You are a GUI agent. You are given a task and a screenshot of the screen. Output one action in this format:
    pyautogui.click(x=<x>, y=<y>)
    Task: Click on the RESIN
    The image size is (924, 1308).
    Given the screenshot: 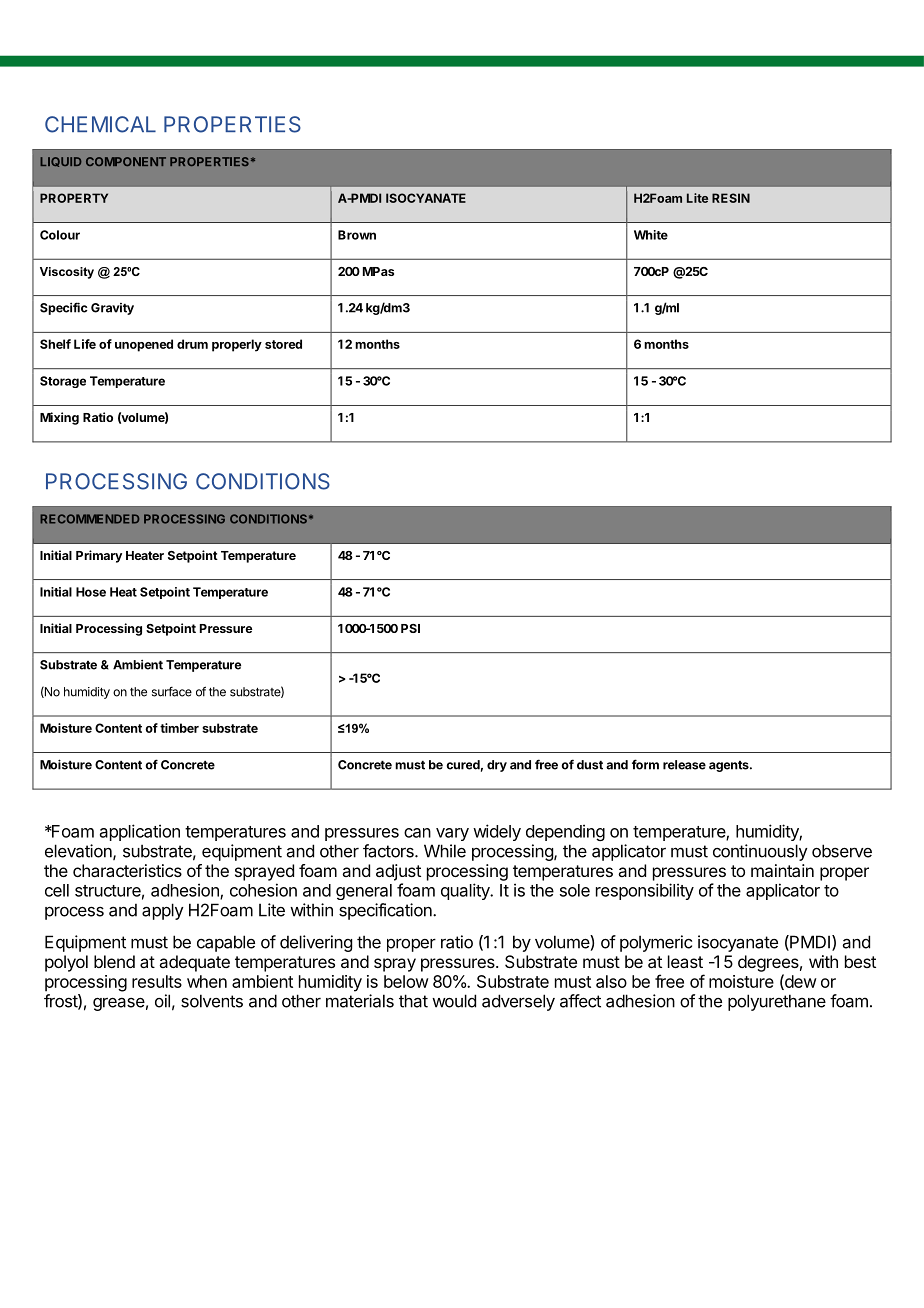 What is the action you would take?
    pyautogui.click(x=731, y=198)
